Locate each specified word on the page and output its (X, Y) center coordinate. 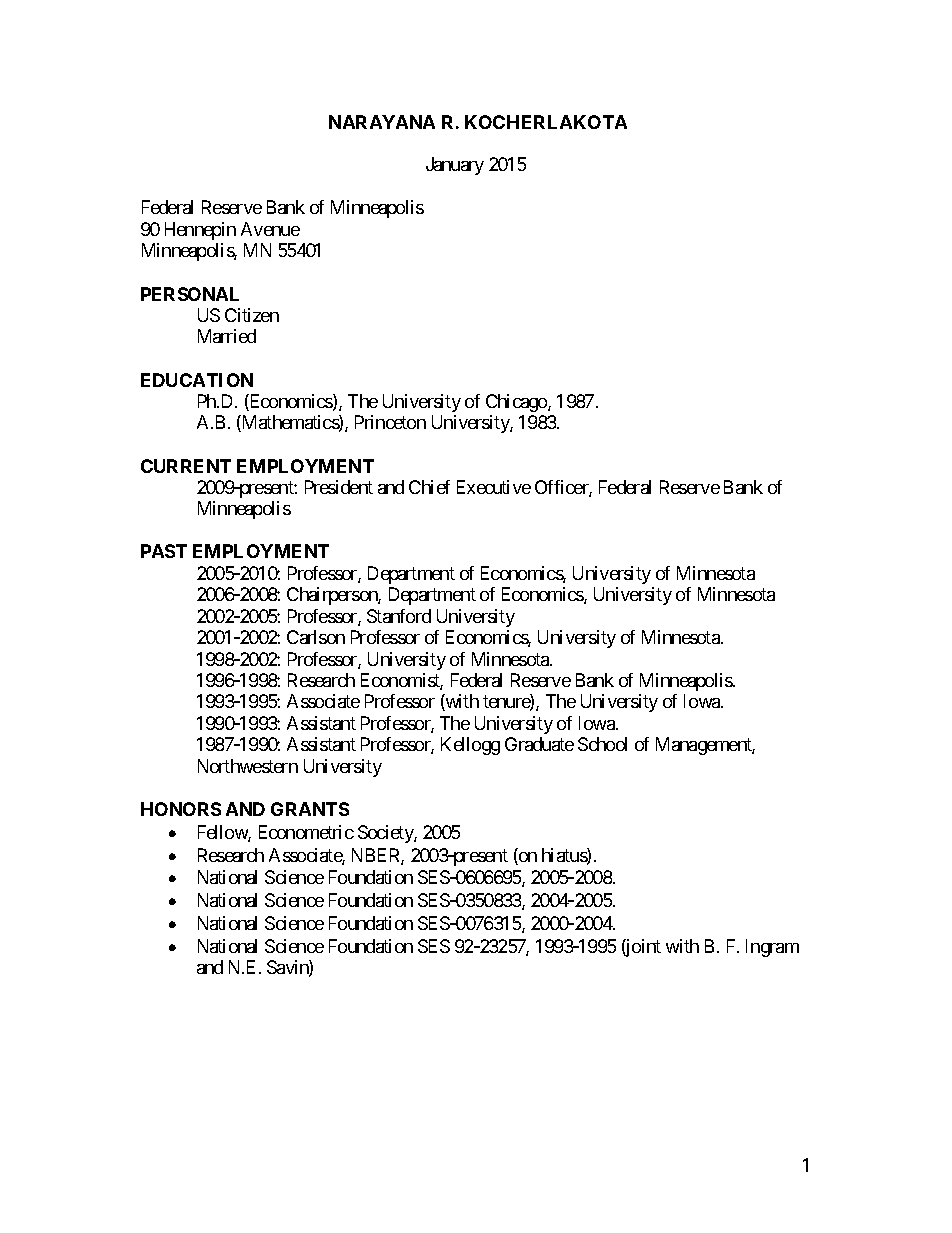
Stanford (399, 616)
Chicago (517, 403)
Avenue (270, 229)
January (455, 166)
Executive (494, 487)
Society (386, 834)
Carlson (316, 637)
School (602, 744)
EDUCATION (197, 380)
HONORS (181, 809)
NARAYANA (382, 122)
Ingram (772, 948)
